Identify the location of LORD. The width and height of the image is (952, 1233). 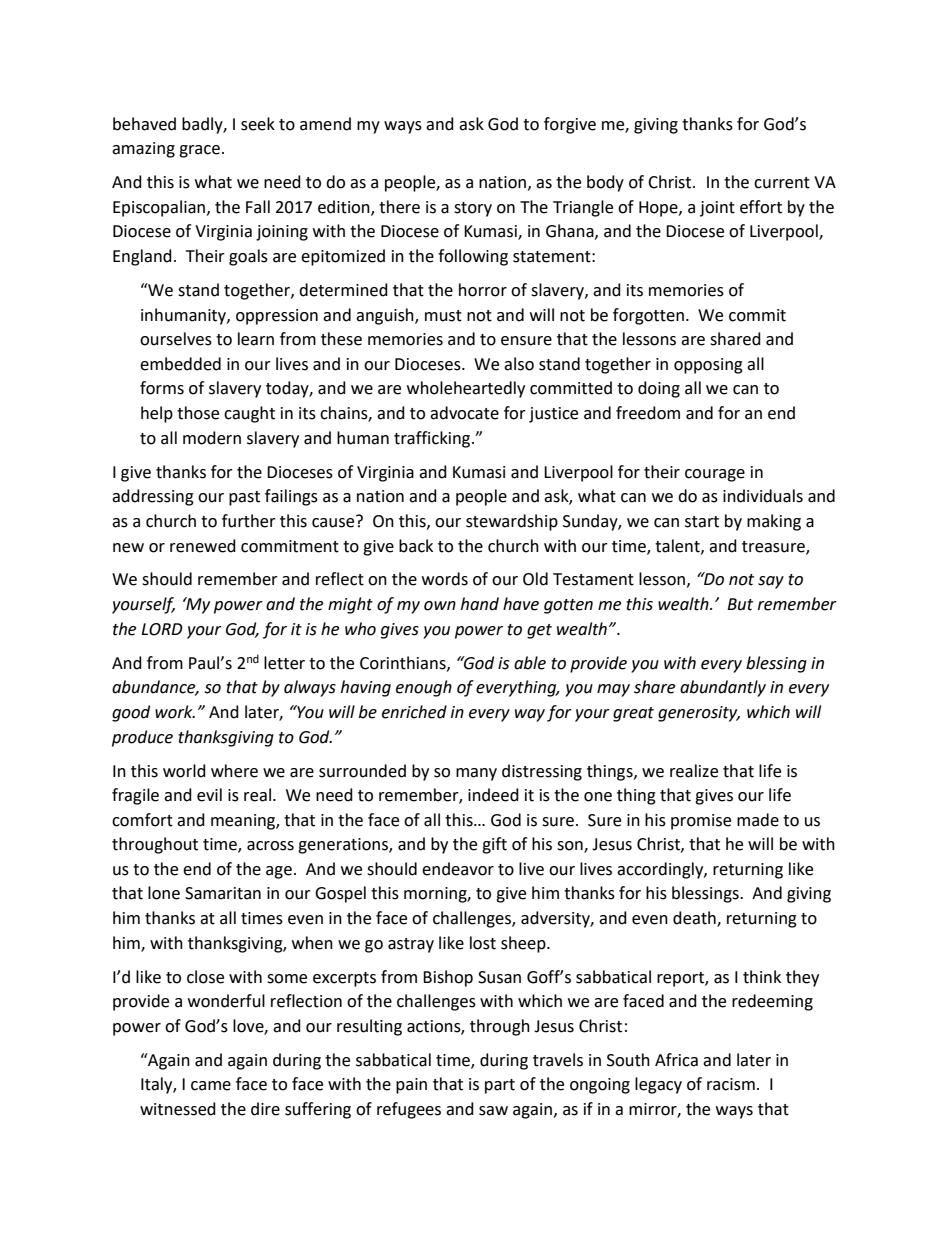
(162, 629).
